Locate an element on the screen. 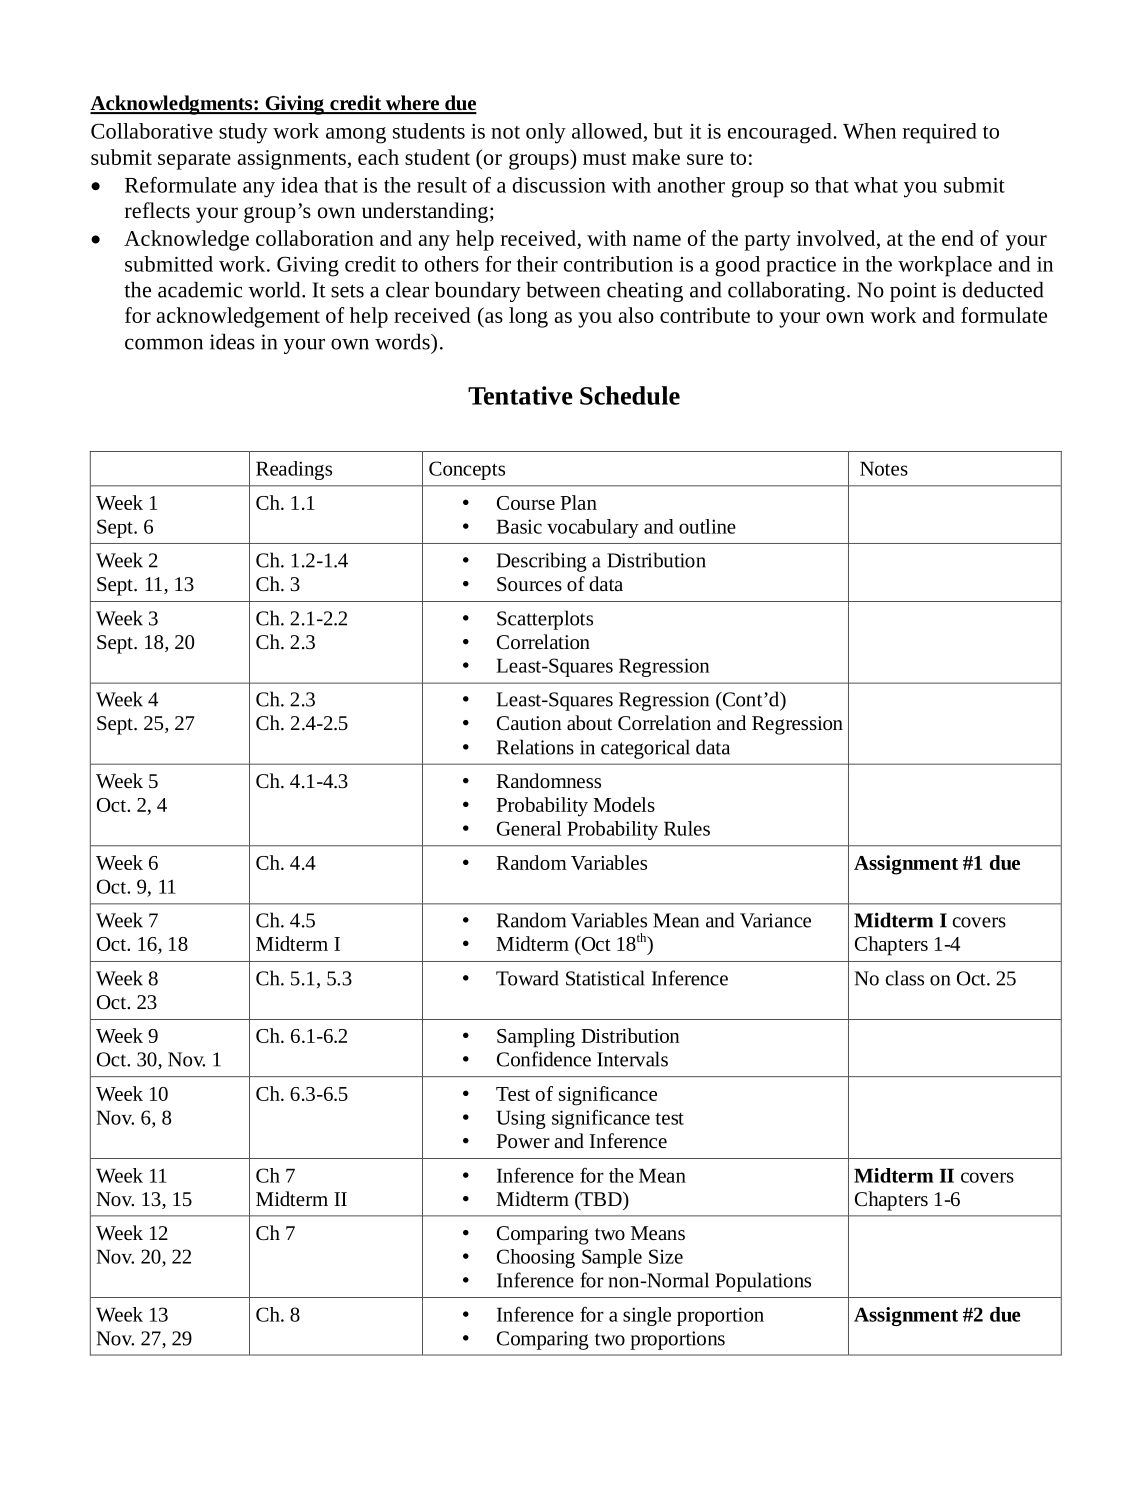  Variance is located at coordinates (775, 920).
